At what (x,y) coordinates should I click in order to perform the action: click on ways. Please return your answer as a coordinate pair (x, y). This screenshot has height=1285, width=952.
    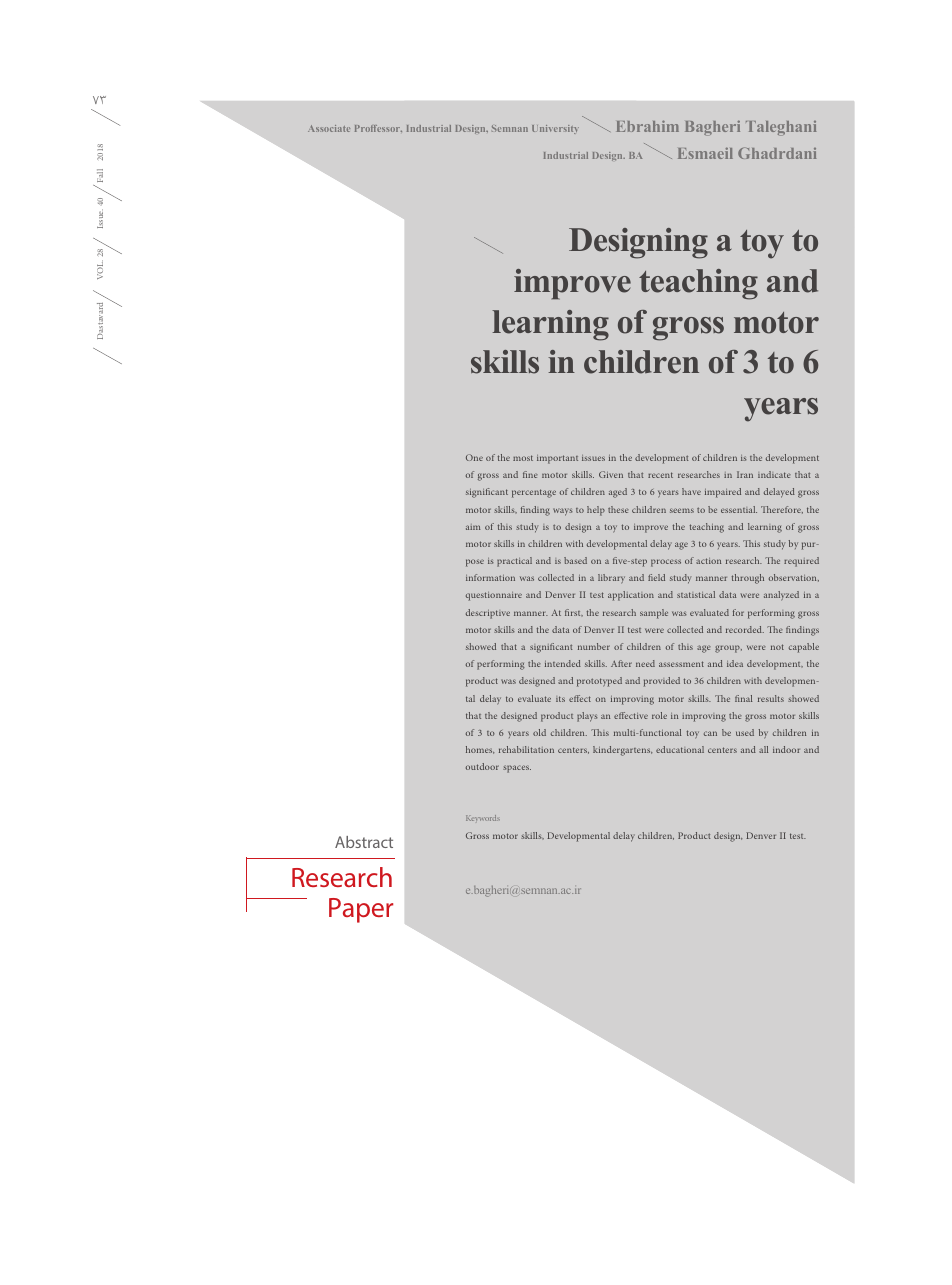
    Looking at the image, I should click on (563, 512).
